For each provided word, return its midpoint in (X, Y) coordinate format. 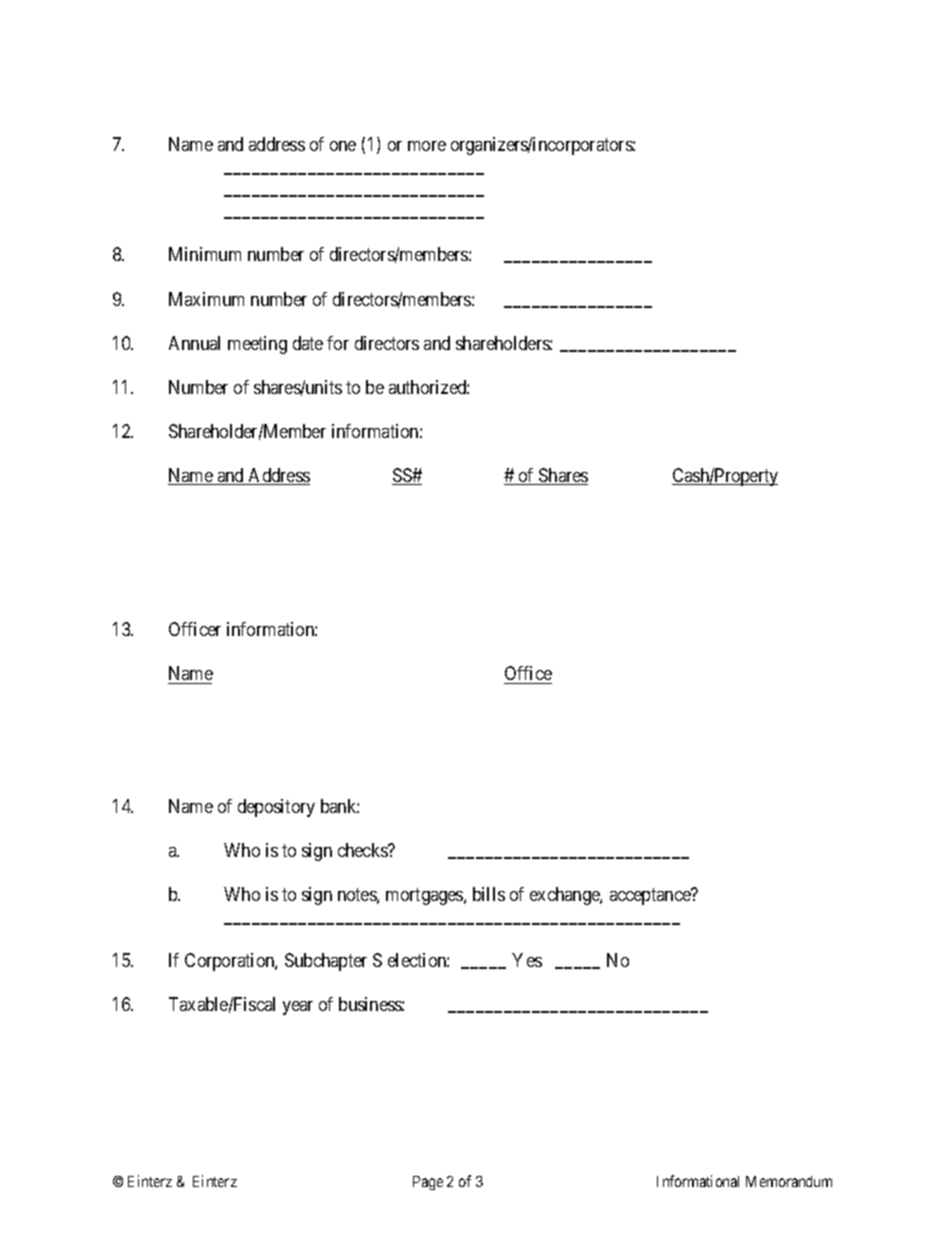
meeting (257, 345)
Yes (527, 960)
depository (276, 808)
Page (428, 1183)
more (427, 146)
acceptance (651, 896)
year (298, 1008)
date (308, 343)
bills (489, 894)
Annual (194, 343)
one (343, 146)
